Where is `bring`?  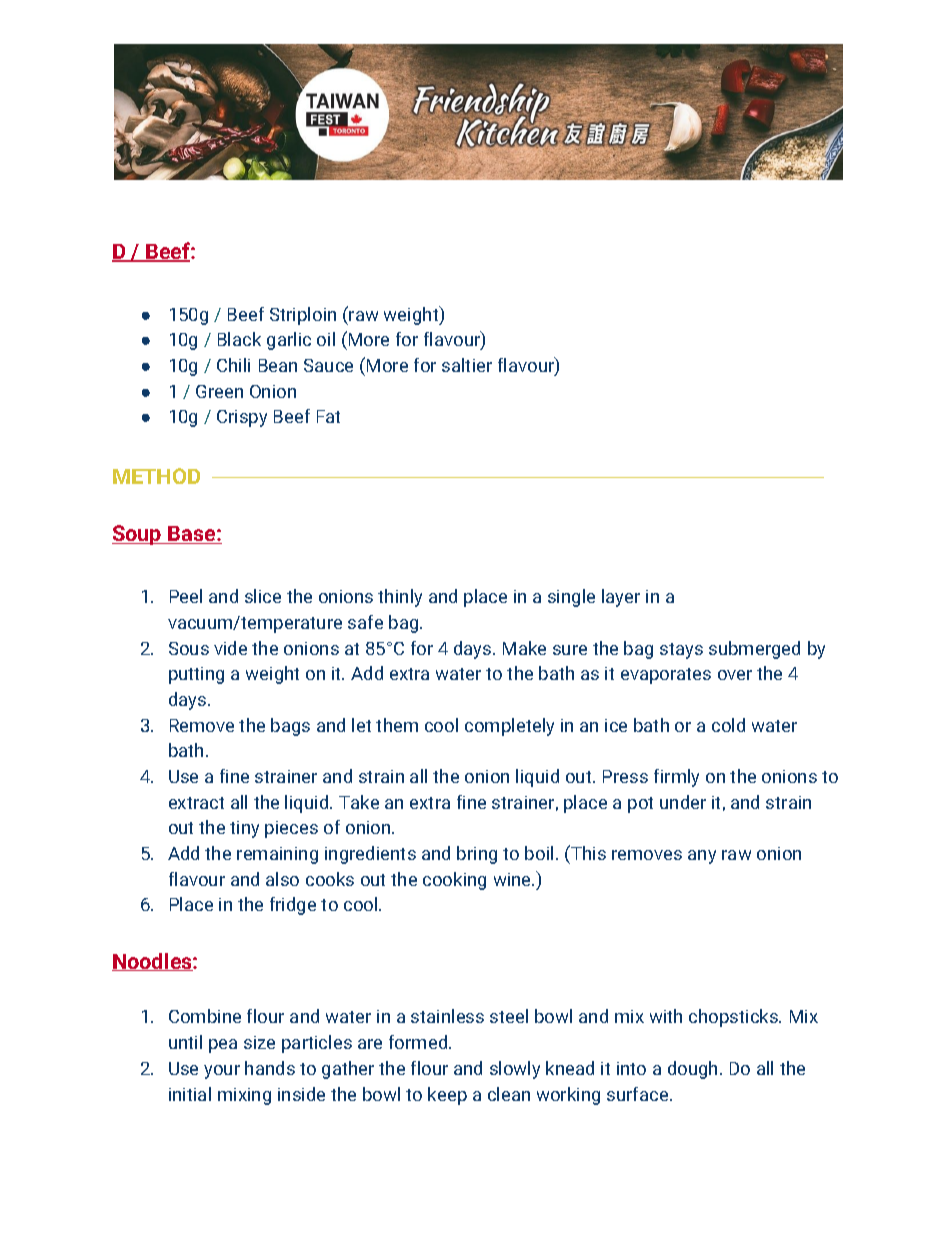
bring is located at coordinates (477, 855).
